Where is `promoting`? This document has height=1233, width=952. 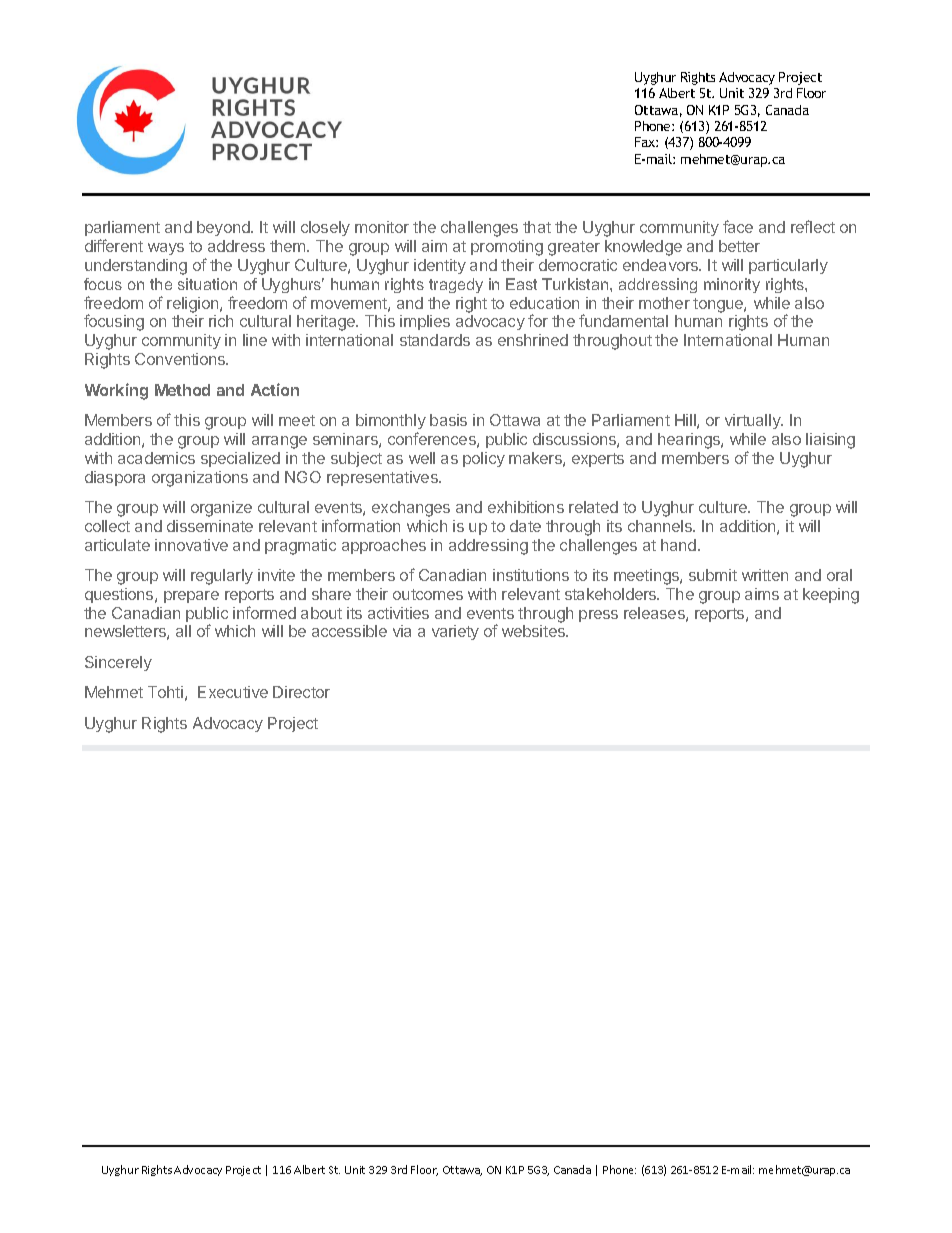
promoting is located at coordinates (507, 248).
